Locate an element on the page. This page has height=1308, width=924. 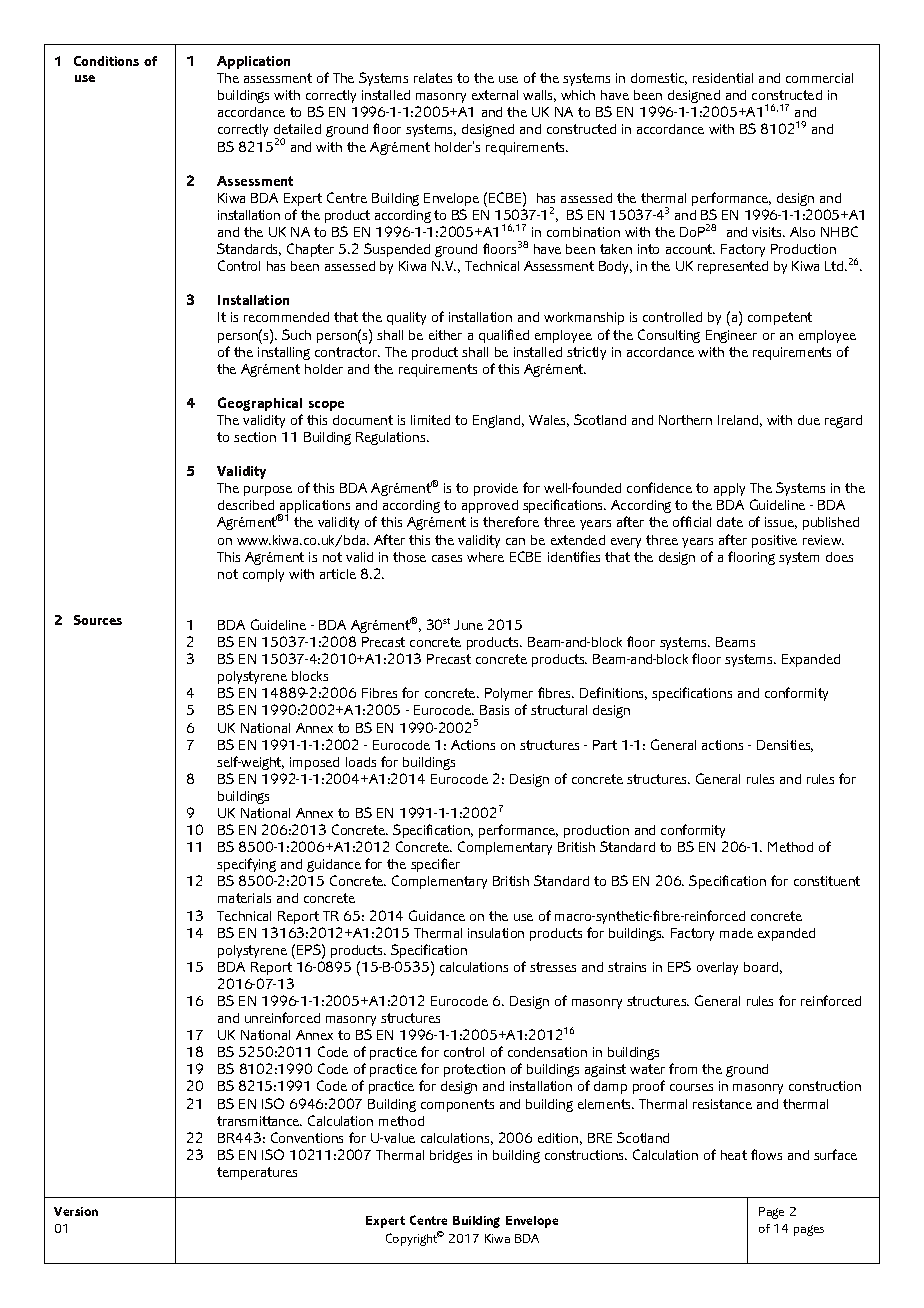
Conditions is located at coordinates (106, 61).
